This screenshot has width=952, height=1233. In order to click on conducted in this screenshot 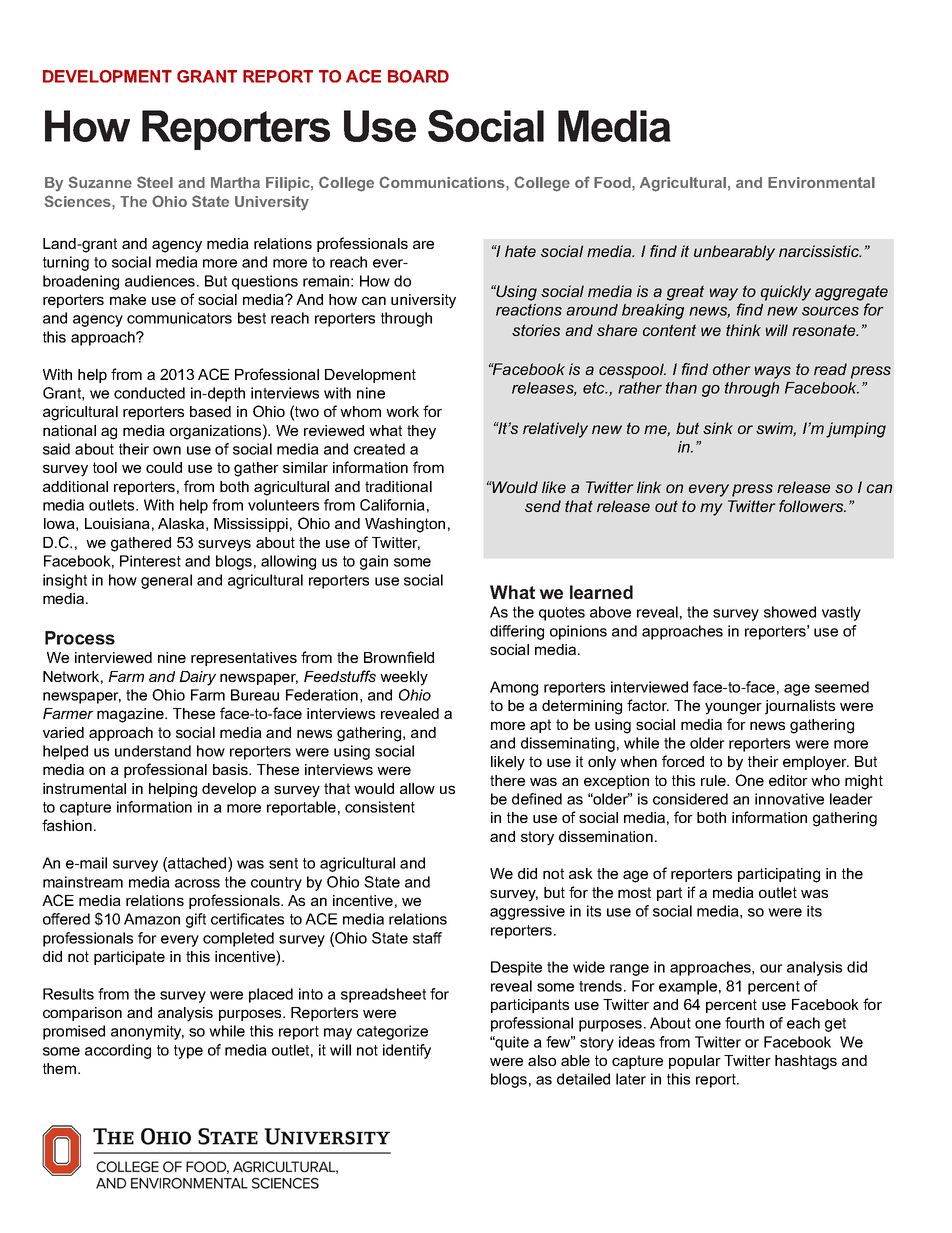, I will do `click(149, 393)`.
